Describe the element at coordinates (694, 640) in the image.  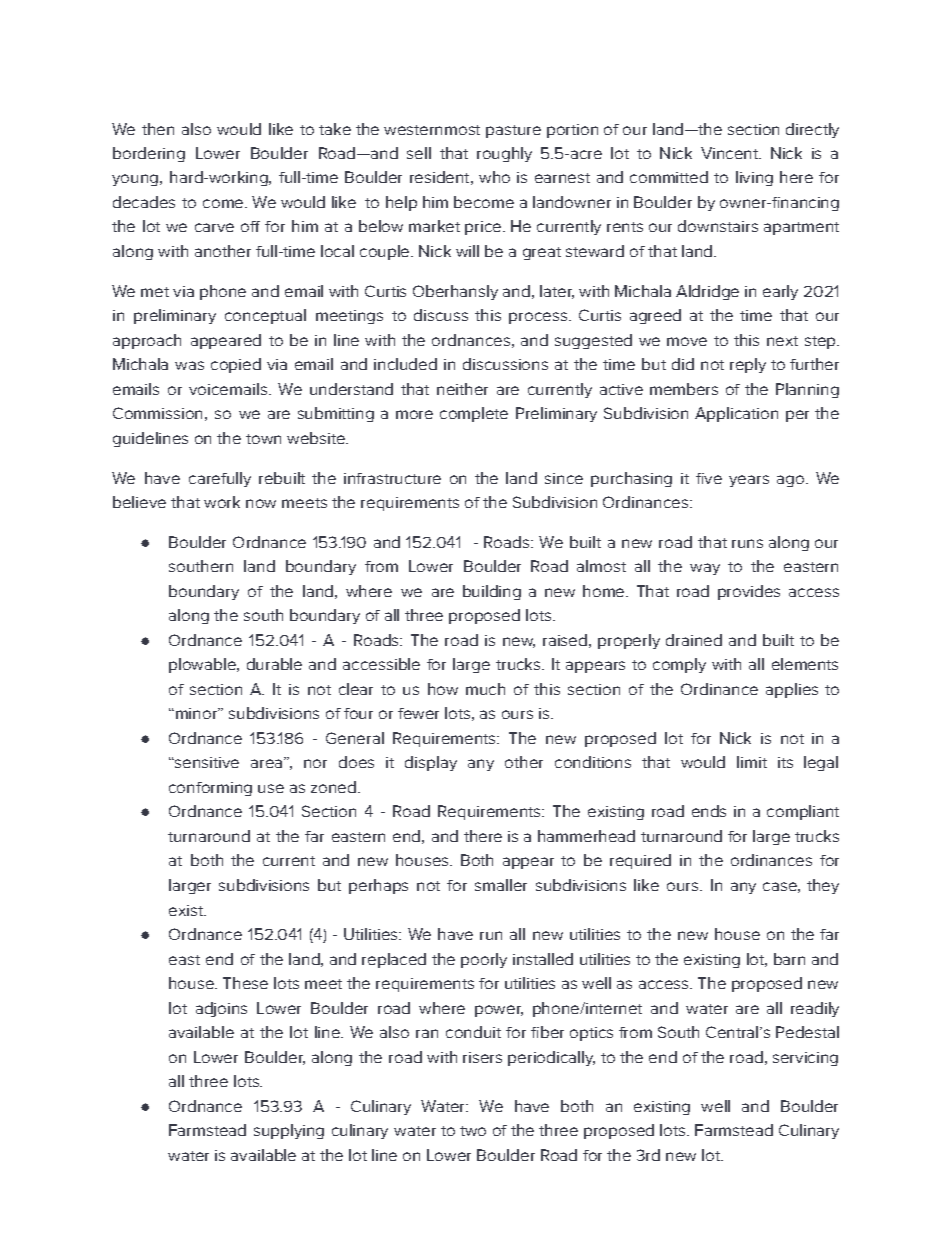
I see `drained` at that location.
